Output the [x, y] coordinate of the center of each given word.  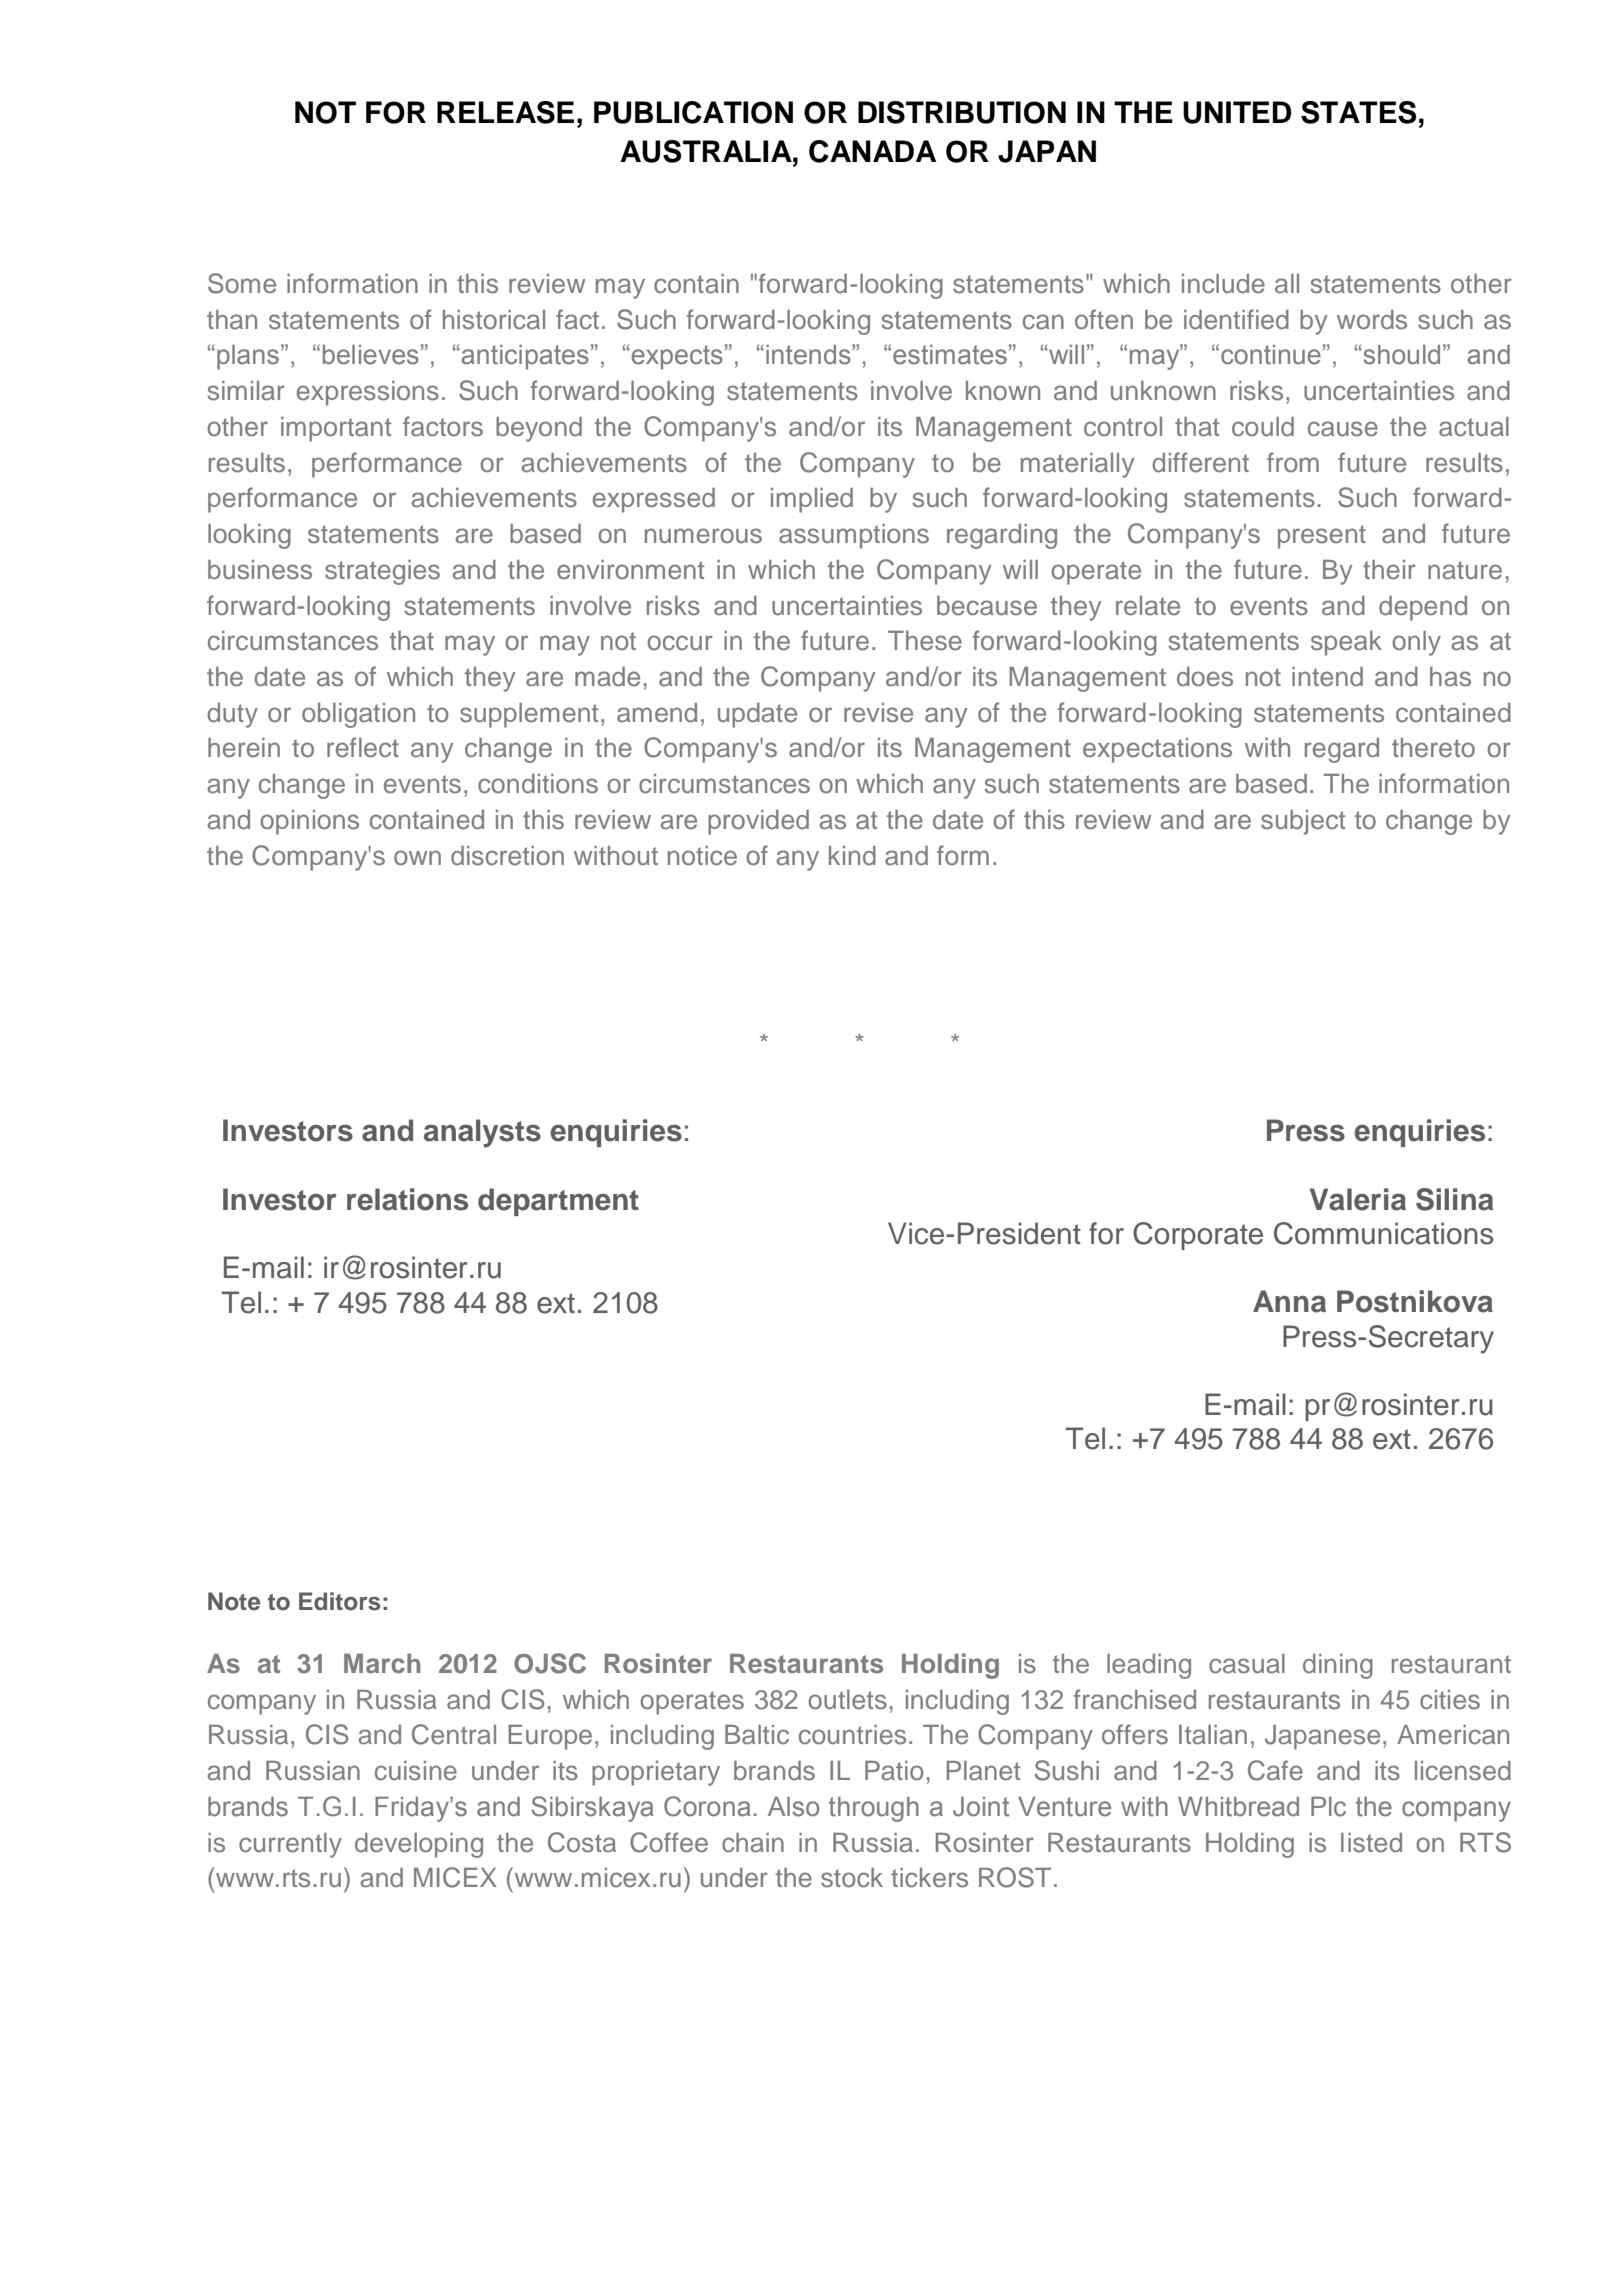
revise [878, 713]
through [874, 1809]
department [558, 1202]
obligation [358, 715]
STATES [1358, 112]
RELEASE [505, 112]
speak [1346, 643]
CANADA [873, 151]
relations [407, 1199]
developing [419, 1845]
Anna [1289, 1301]
